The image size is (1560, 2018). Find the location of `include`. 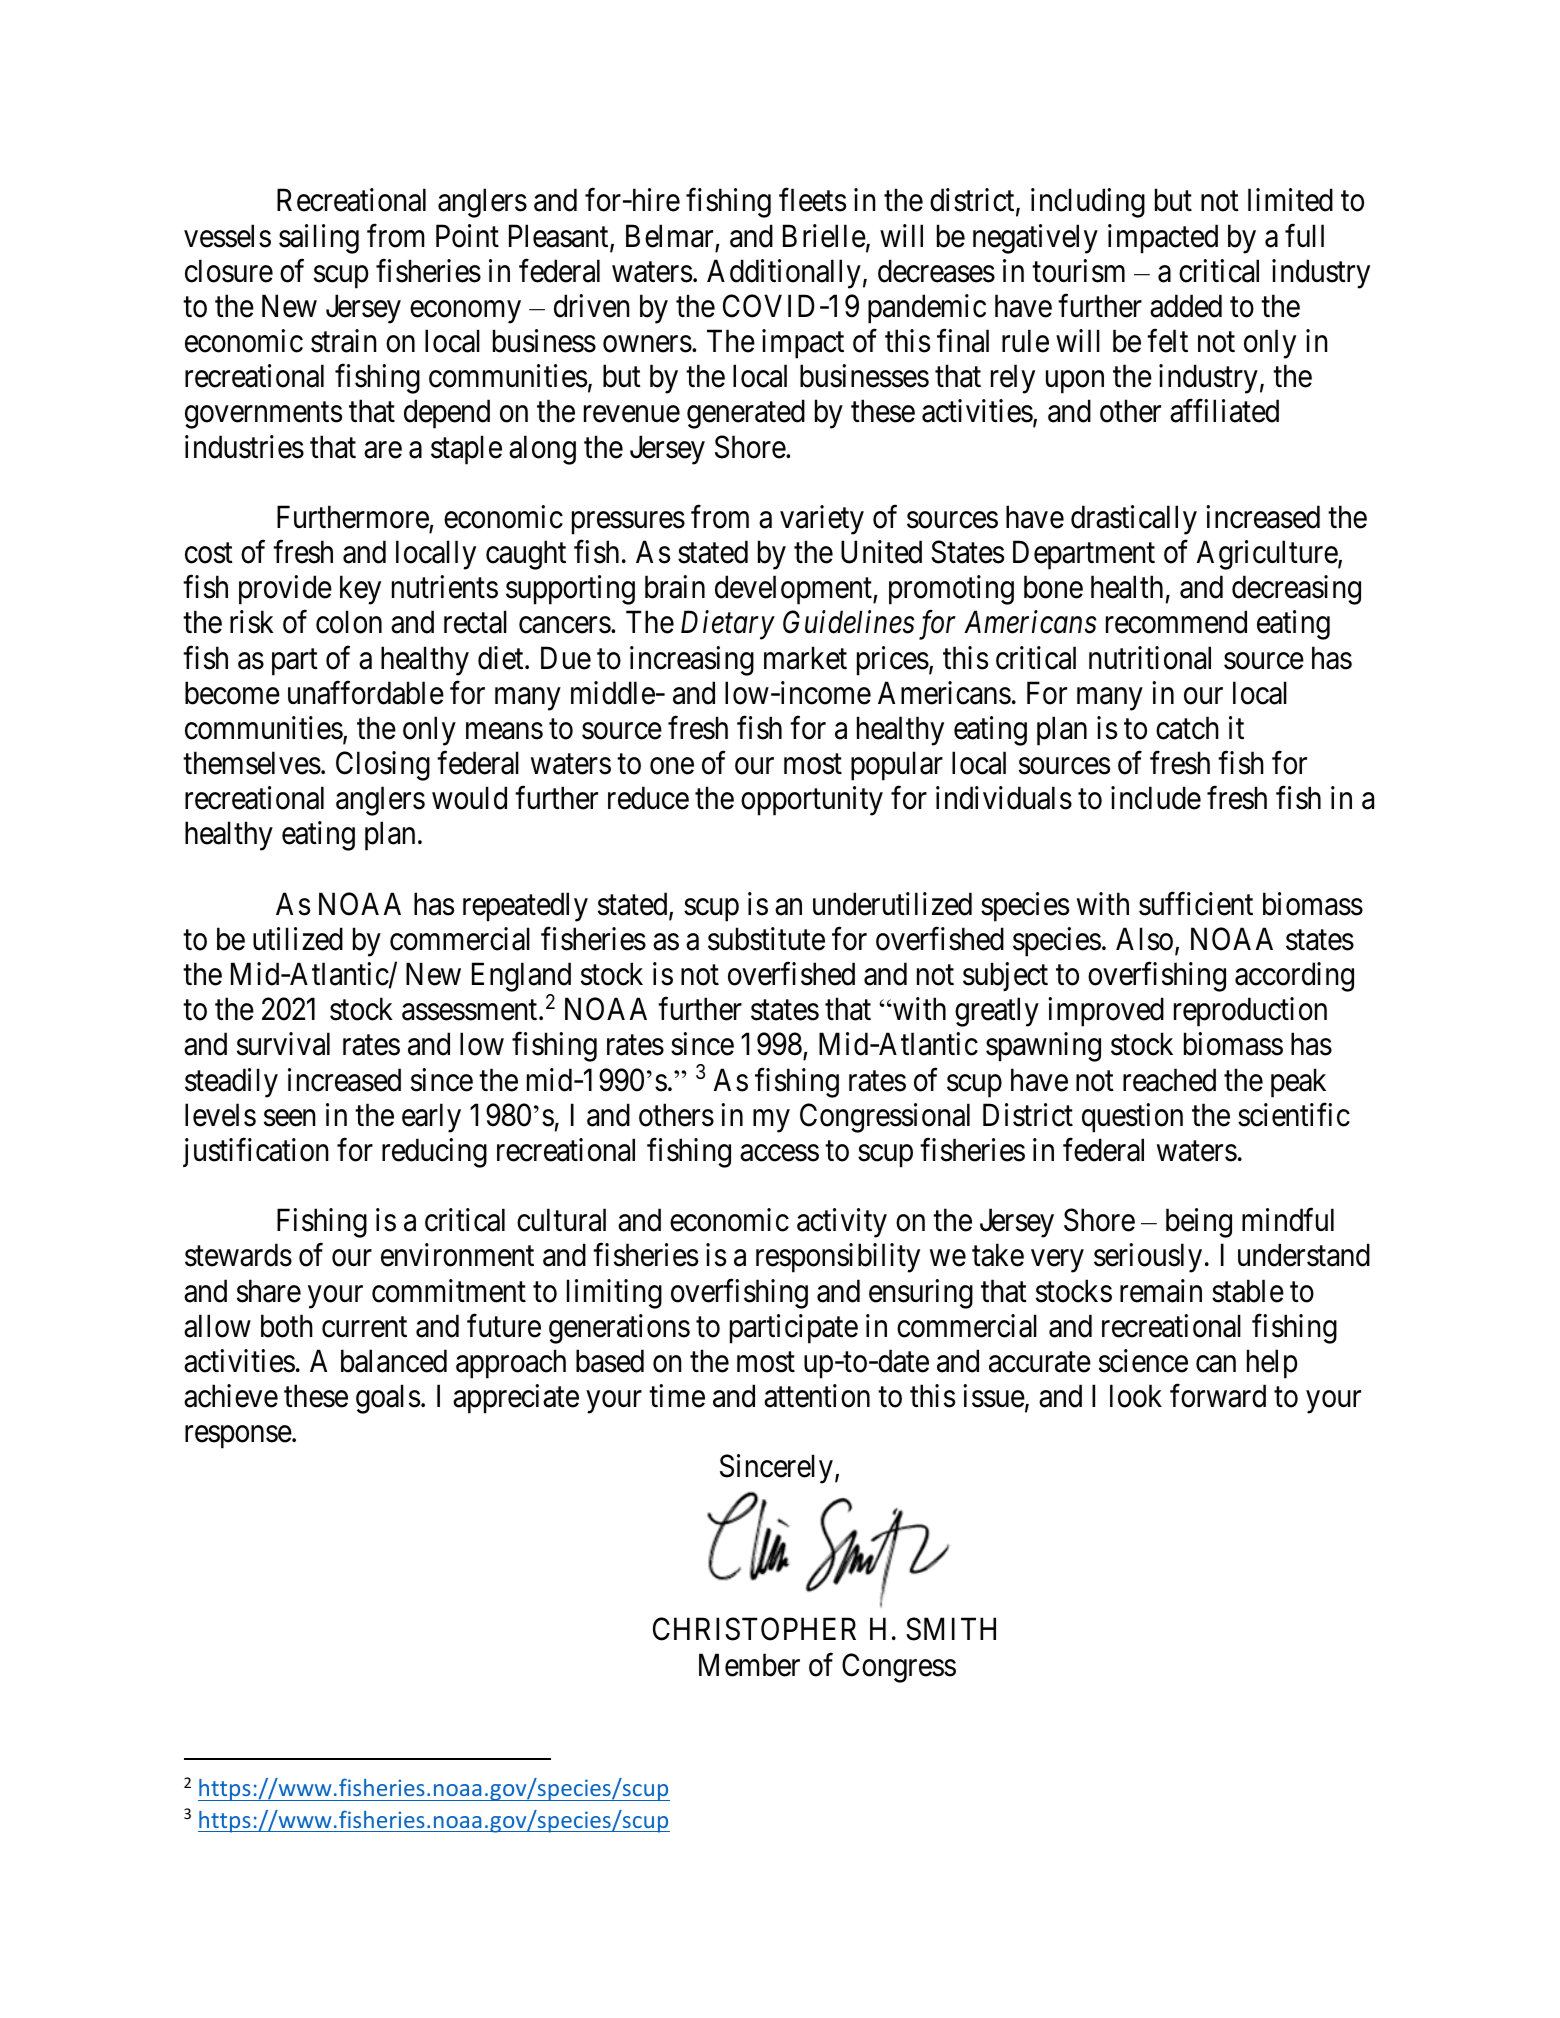

include is located at coordinates (1156, 798).
